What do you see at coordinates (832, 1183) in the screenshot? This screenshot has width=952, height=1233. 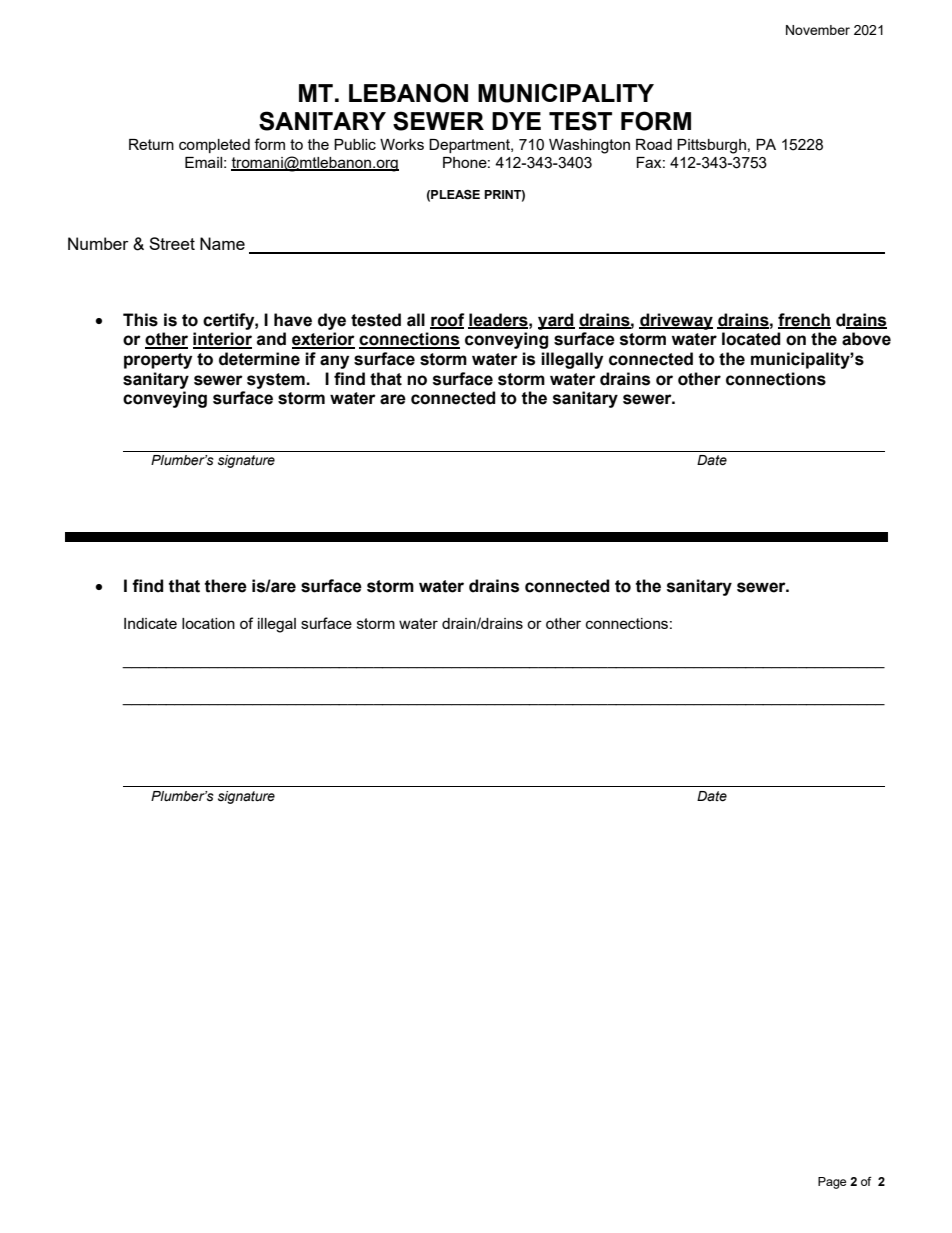 I see `Page` at bounding box center [832, 1183].
